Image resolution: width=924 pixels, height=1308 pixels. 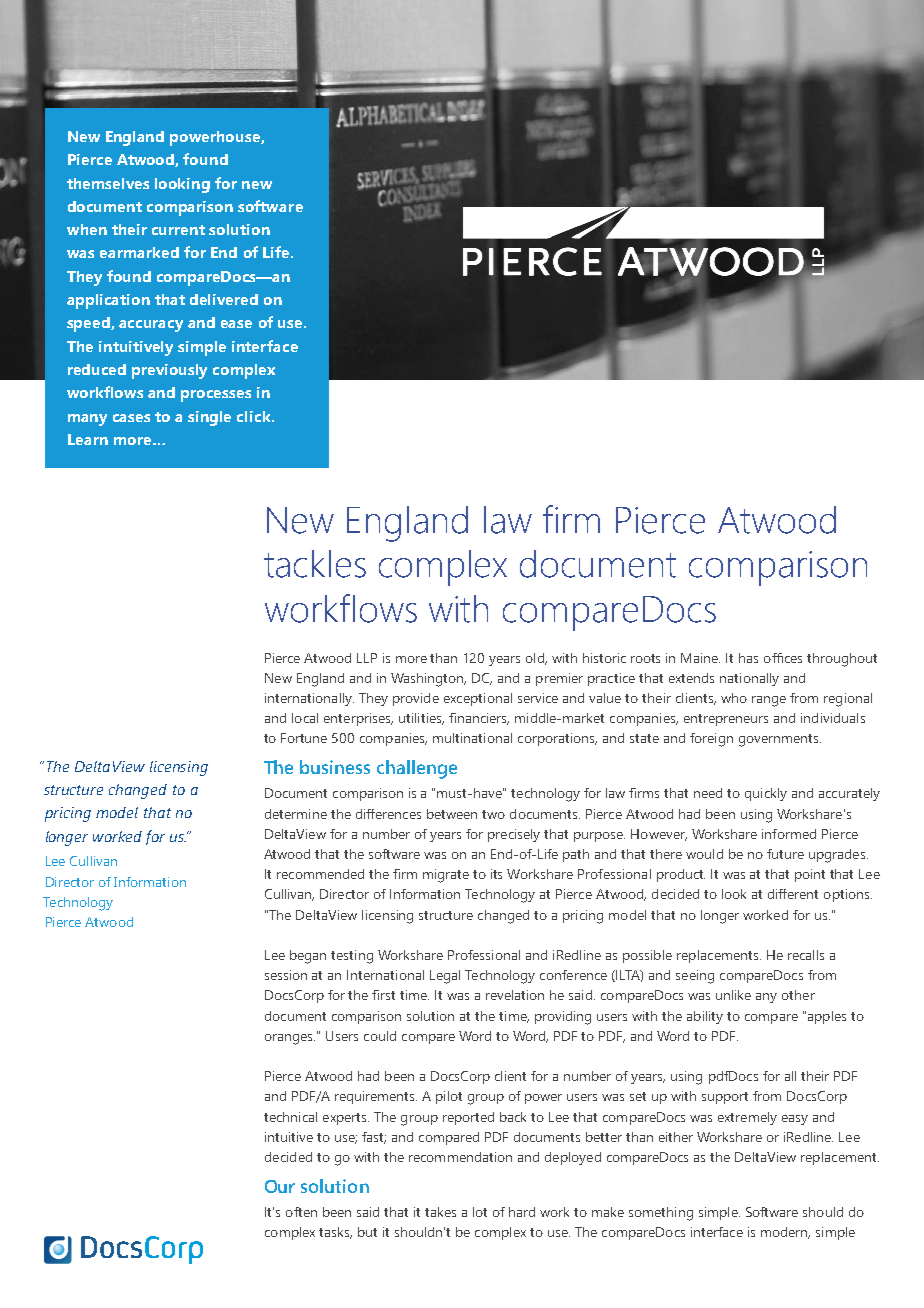 What do you see at coordinates (748, 658) in the screenshot?
I see `has` at bounding box center [748, 658].
